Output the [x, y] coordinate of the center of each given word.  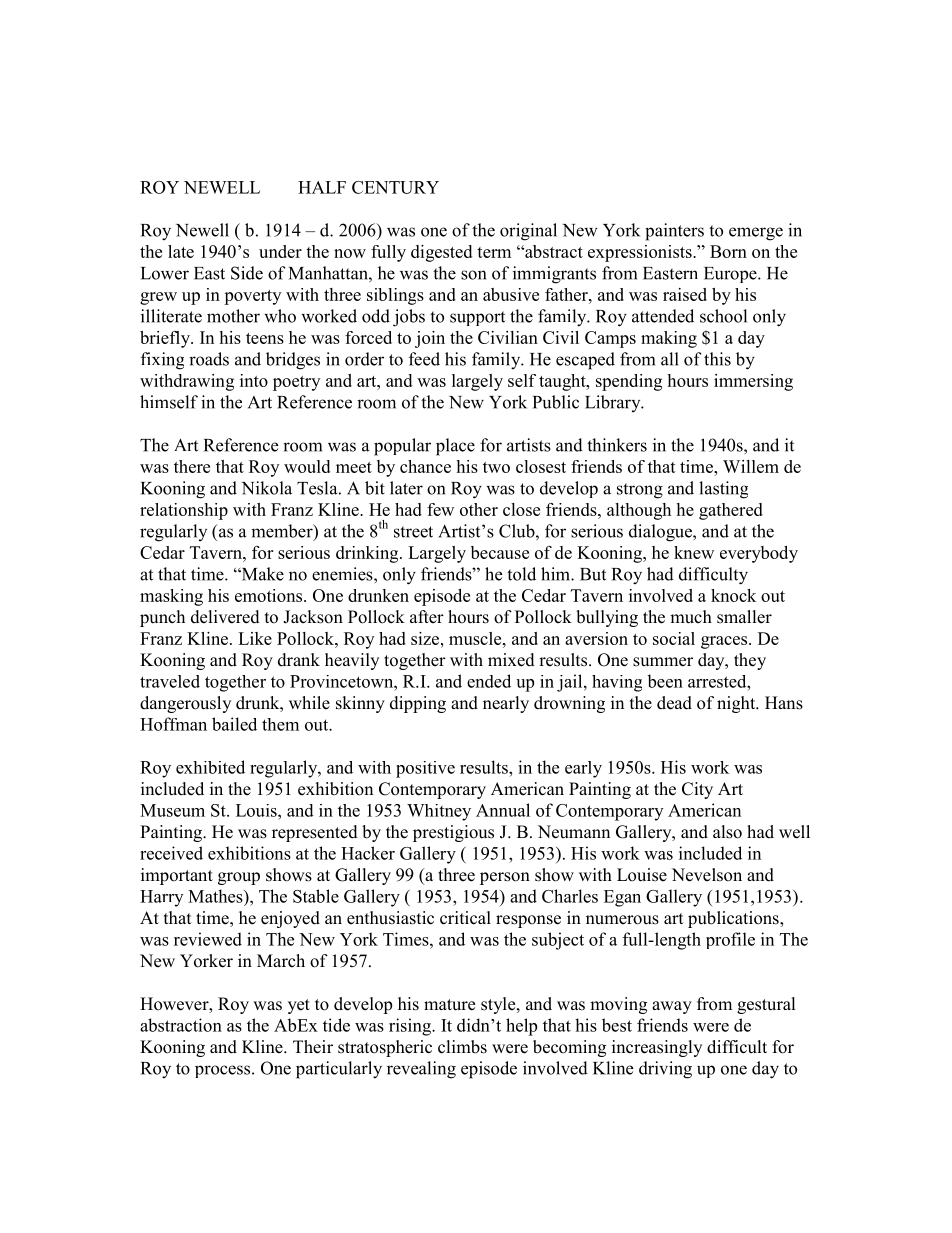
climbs [462, 1047]
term [494, 252]
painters [674, 232]
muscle [476, 638]
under [280, 251]
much [691, 617]
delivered [225, 617]
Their [313, 1047]
